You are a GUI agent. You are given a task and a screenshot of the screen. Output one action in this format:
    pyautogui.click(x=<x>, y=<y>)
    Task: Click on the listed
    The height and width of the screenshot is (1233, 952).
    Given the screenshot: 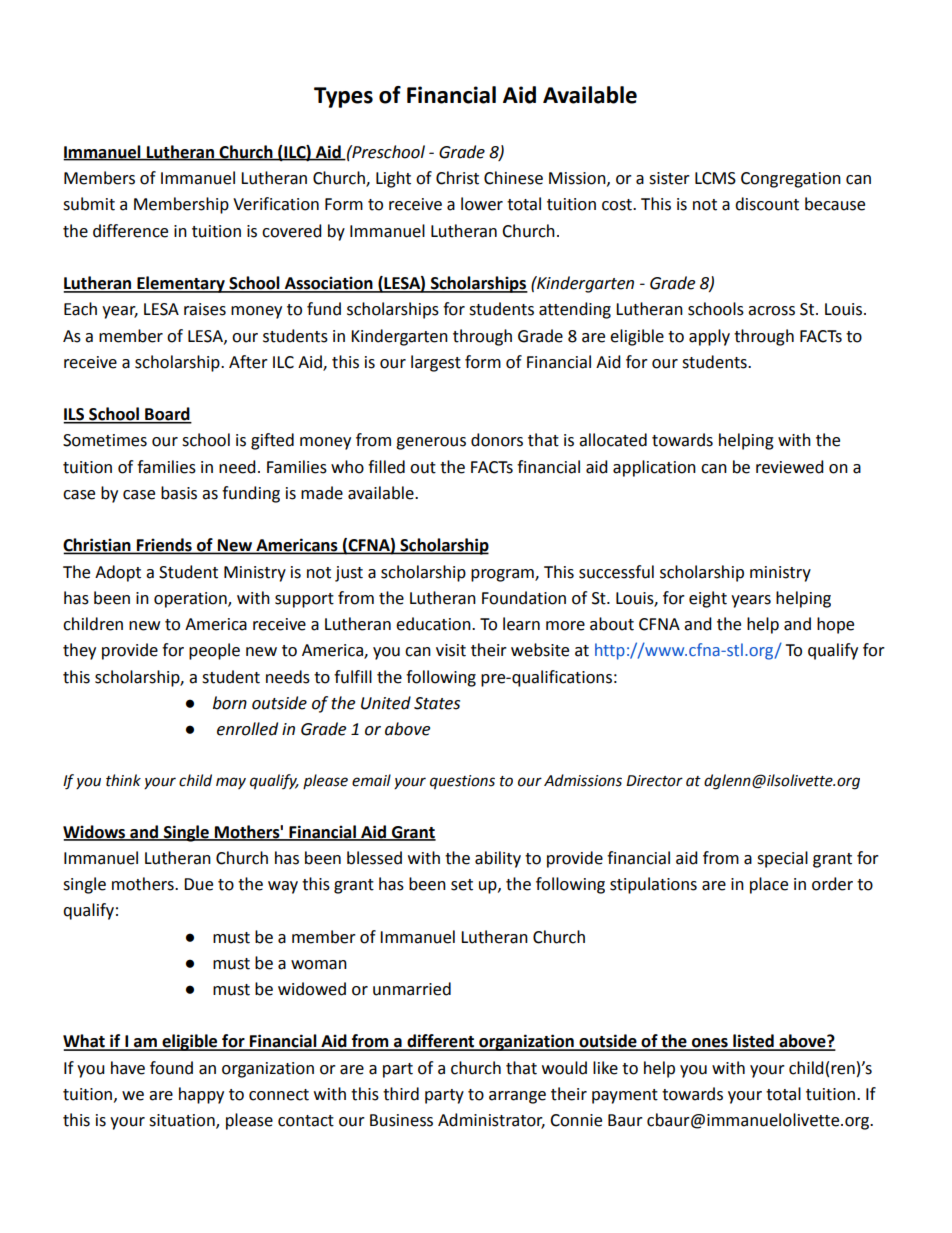 What is the action you would take?
    pyautogui.click(x=753, y=1042)
